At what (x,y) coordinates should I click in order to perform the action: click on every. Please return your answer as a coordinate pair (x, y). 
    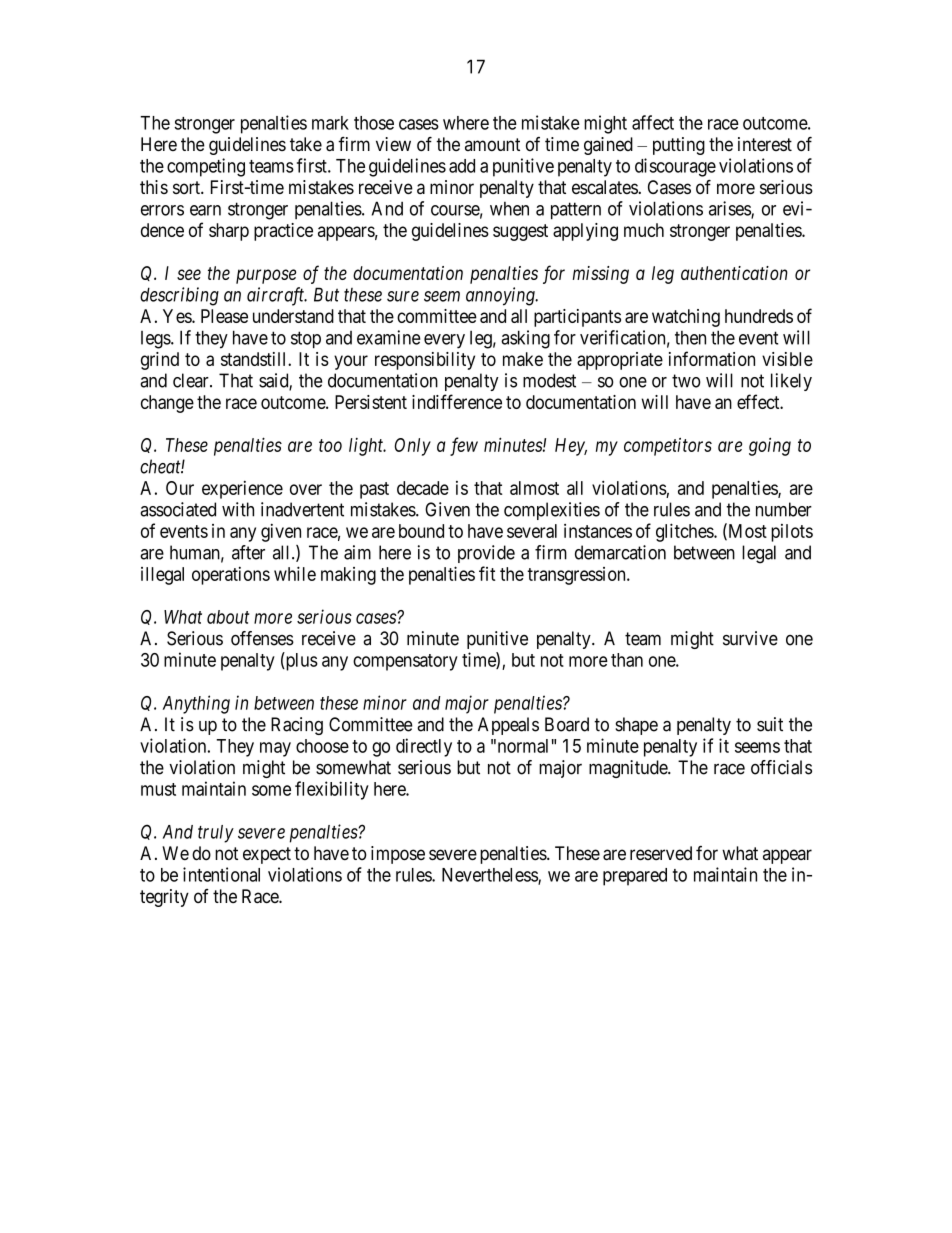
    Looking at the image, I should click on (444, 341).
